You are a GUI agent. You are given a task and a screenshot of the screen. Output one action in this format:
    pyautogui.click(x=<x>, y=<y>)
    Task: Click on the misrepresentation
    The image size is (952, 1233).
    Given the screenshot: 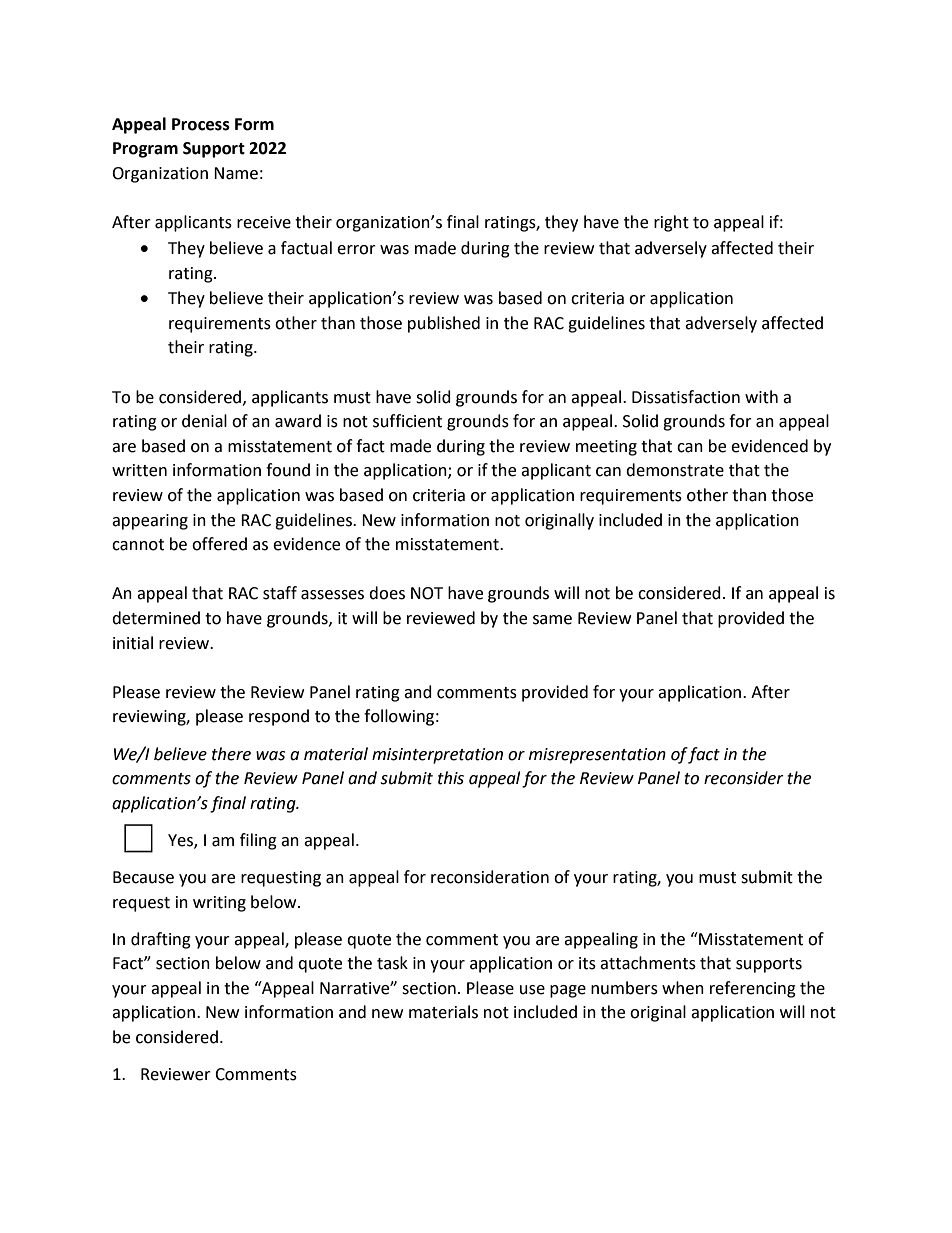 What is the action you would take?
    pyautogui.click(x=597, y=756)
